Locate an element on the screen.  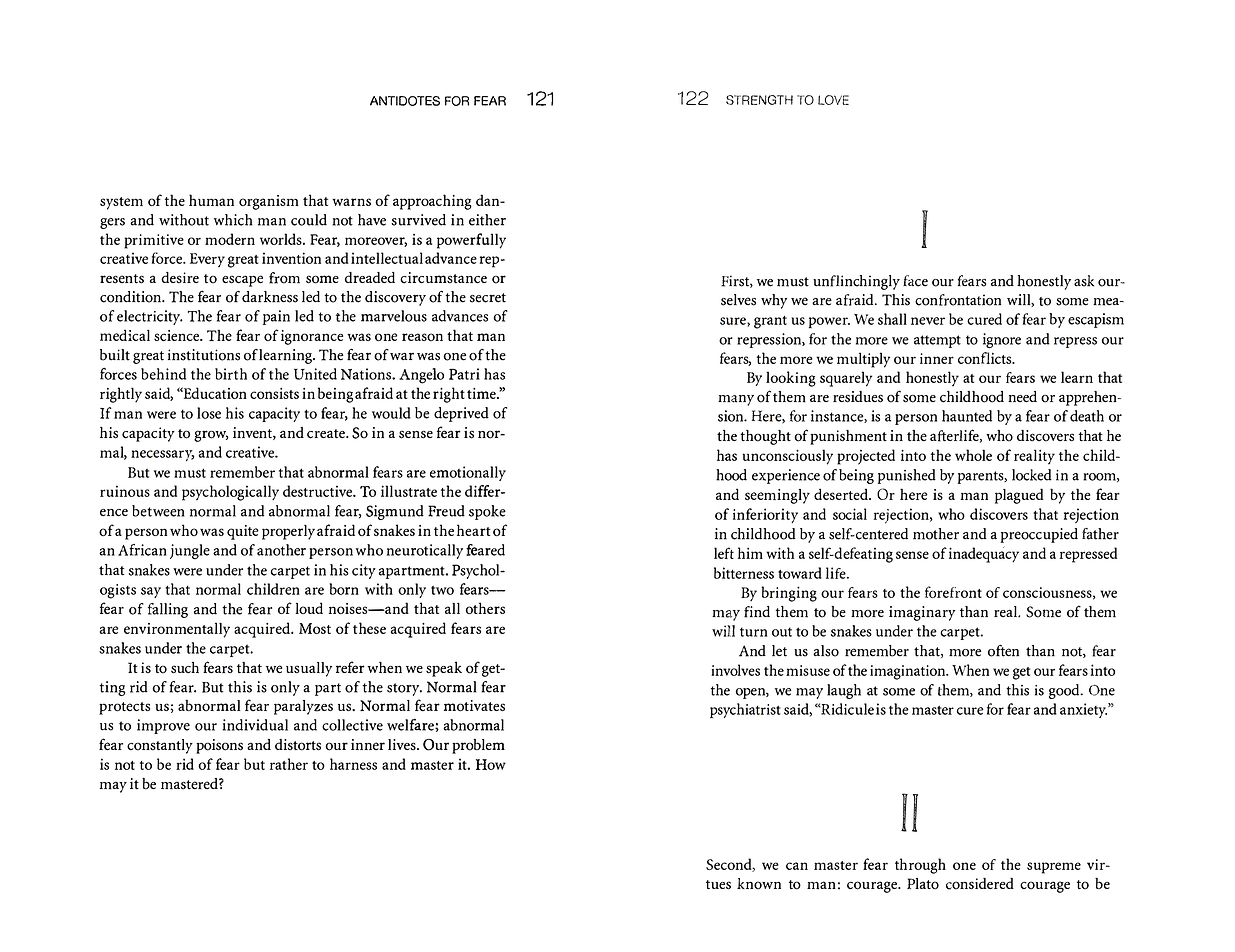
How is located at coordinates (491, 764).
